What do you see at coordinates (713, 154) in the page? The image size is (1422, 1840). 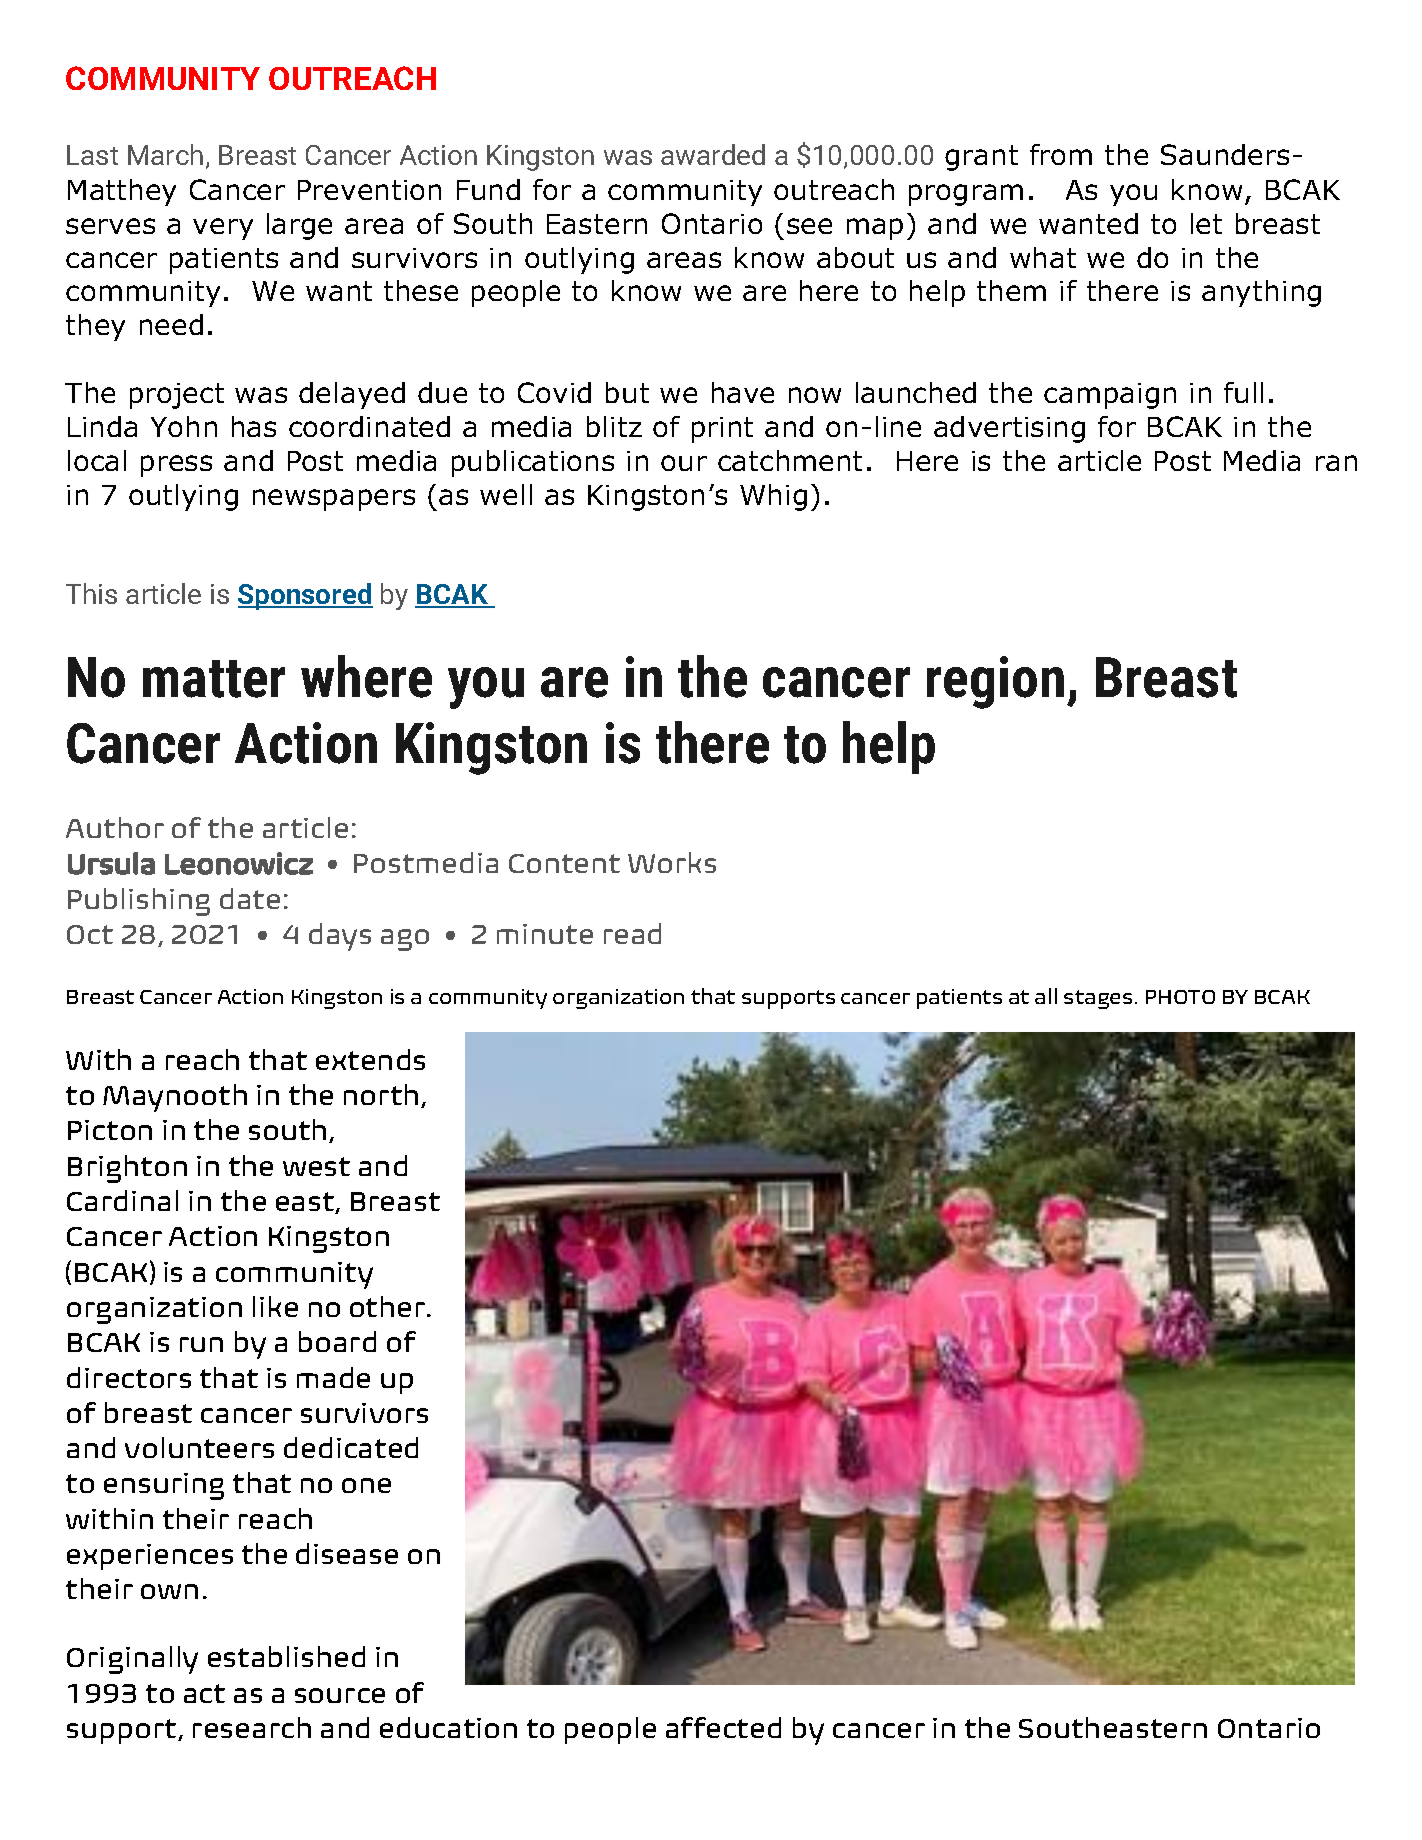 I see `awarded` at bounding box center [713, 154].
